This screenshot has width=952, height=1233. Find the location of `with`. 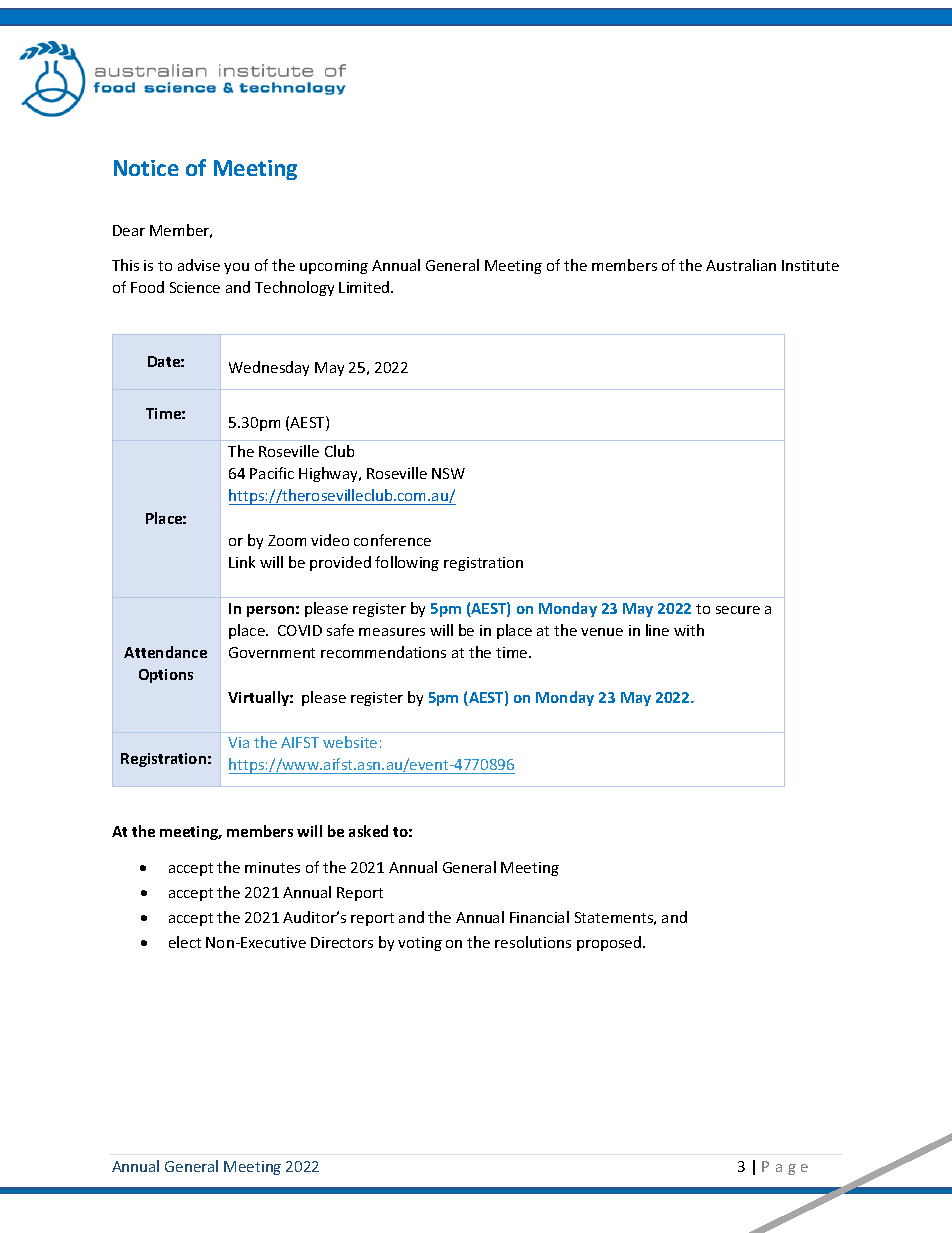

with is located at coordinates (689, 630).
